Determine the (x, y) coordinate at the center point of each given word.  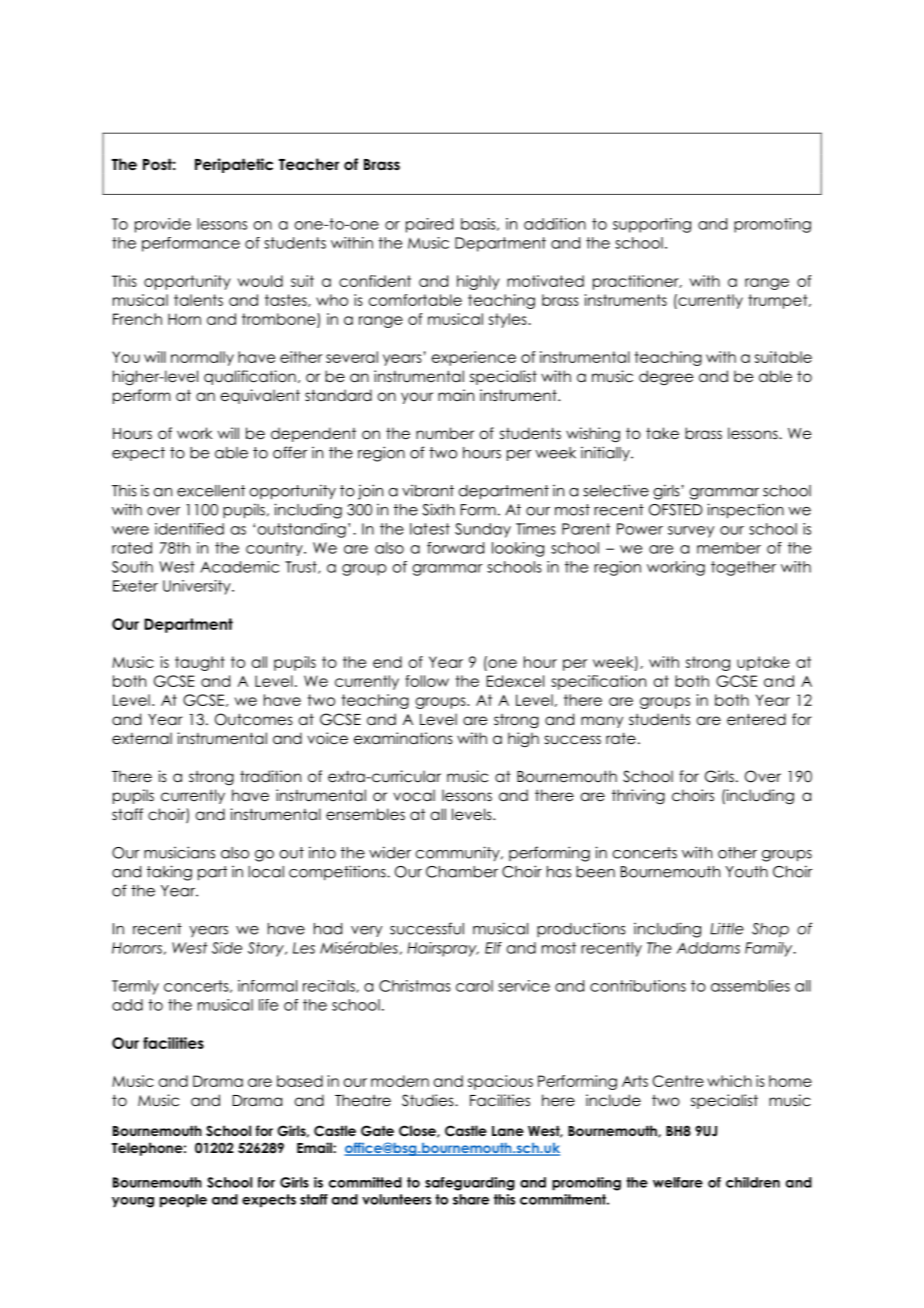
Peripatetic (234, 165)
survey (691, 532)
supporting (652, 225)
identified (189, 529)
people (183, 1201)
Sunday (483, 530)
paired (429, 225)
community (459, 853)
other (737, 853)
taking (169, 873)
